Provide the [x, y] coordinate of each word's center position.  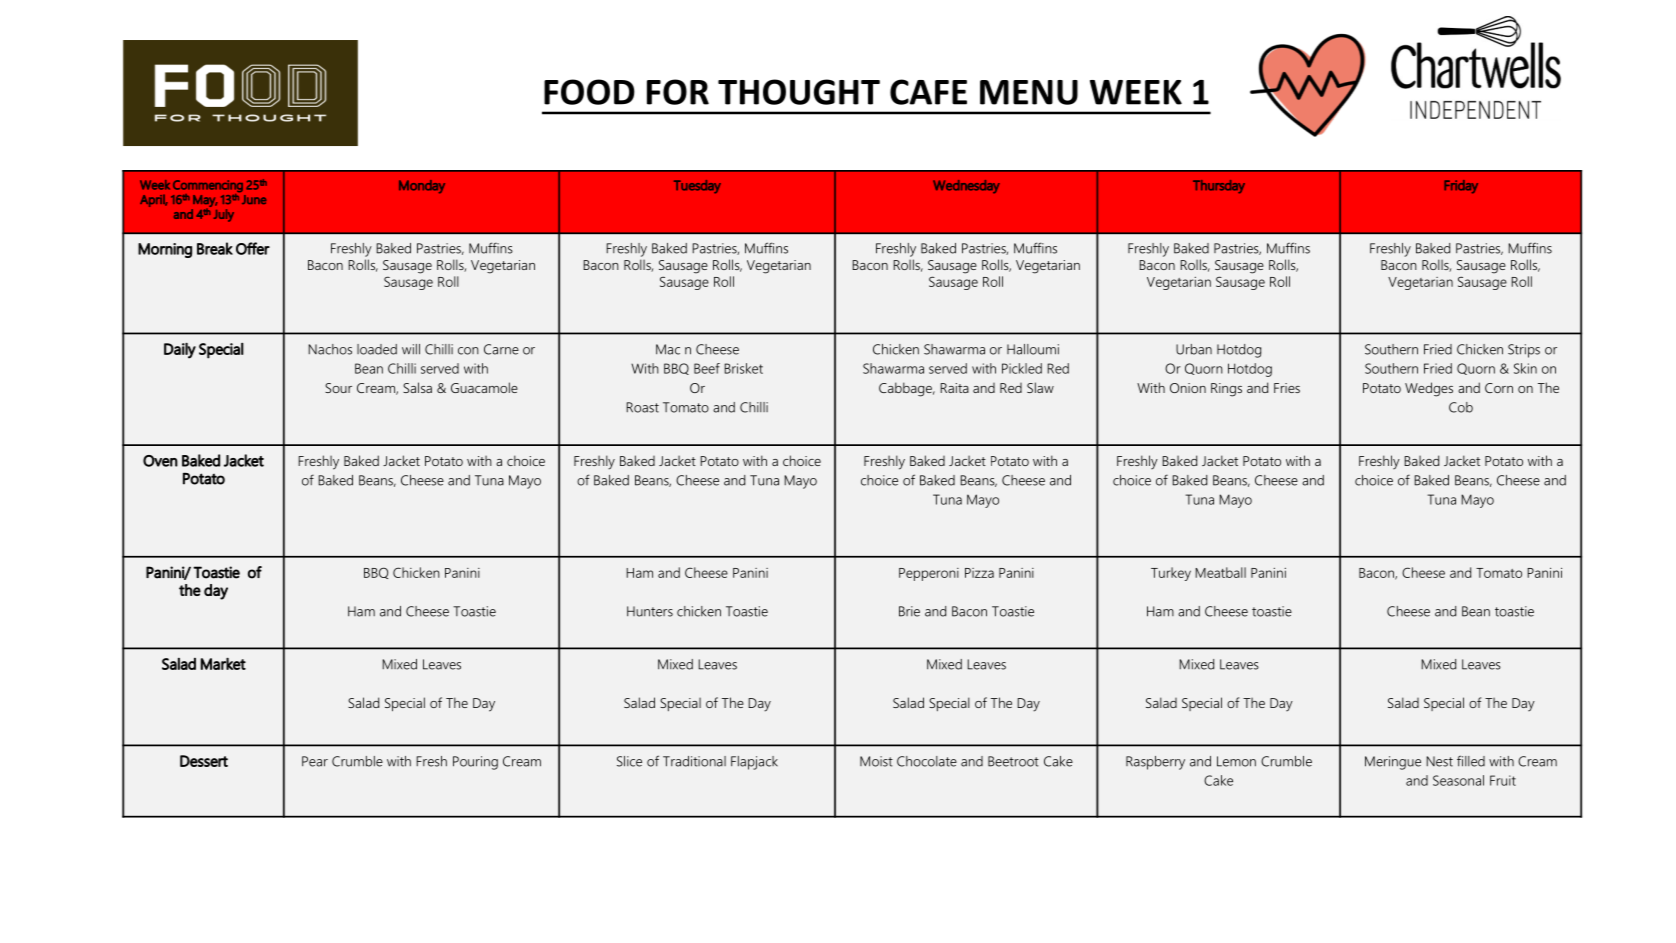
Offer [253, 248]
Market [223, 664]
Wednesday [966, 186]
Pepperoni [929, 574]
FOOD [589, 92]
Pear [315, 761]
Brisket [743, 368]
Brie [909, 611]
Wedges [1429, 389]
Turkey [1171, 574]
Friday [1461, 187]
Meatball [1220, 572]
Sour [338, 388]
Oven [160, 461]
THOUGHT [799, 92]
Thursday [1219, 187]
